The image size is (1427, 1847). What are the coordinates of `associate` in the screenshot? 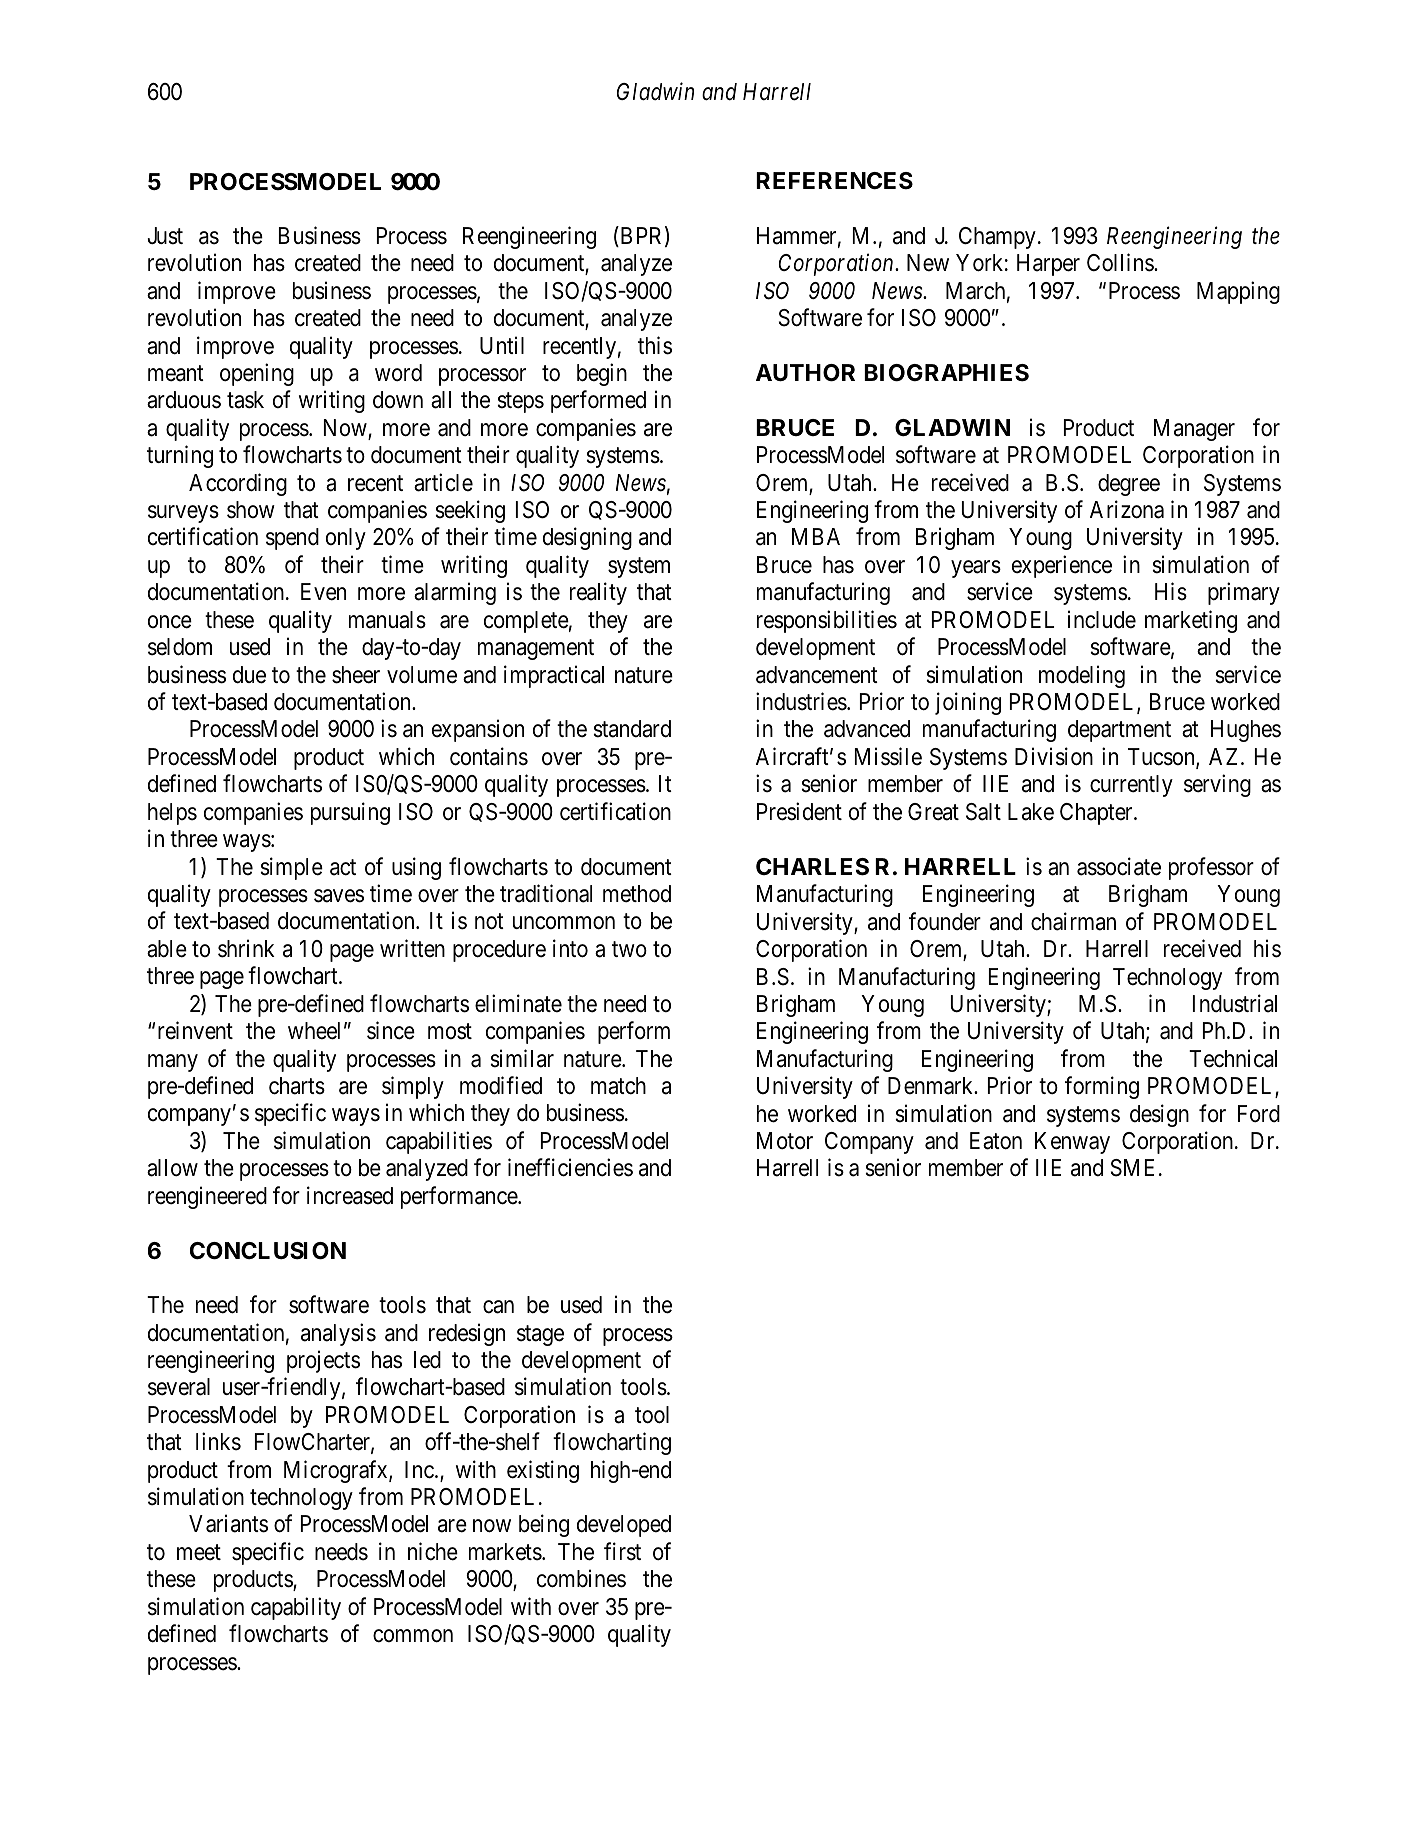 It's located at (1119, 866).
